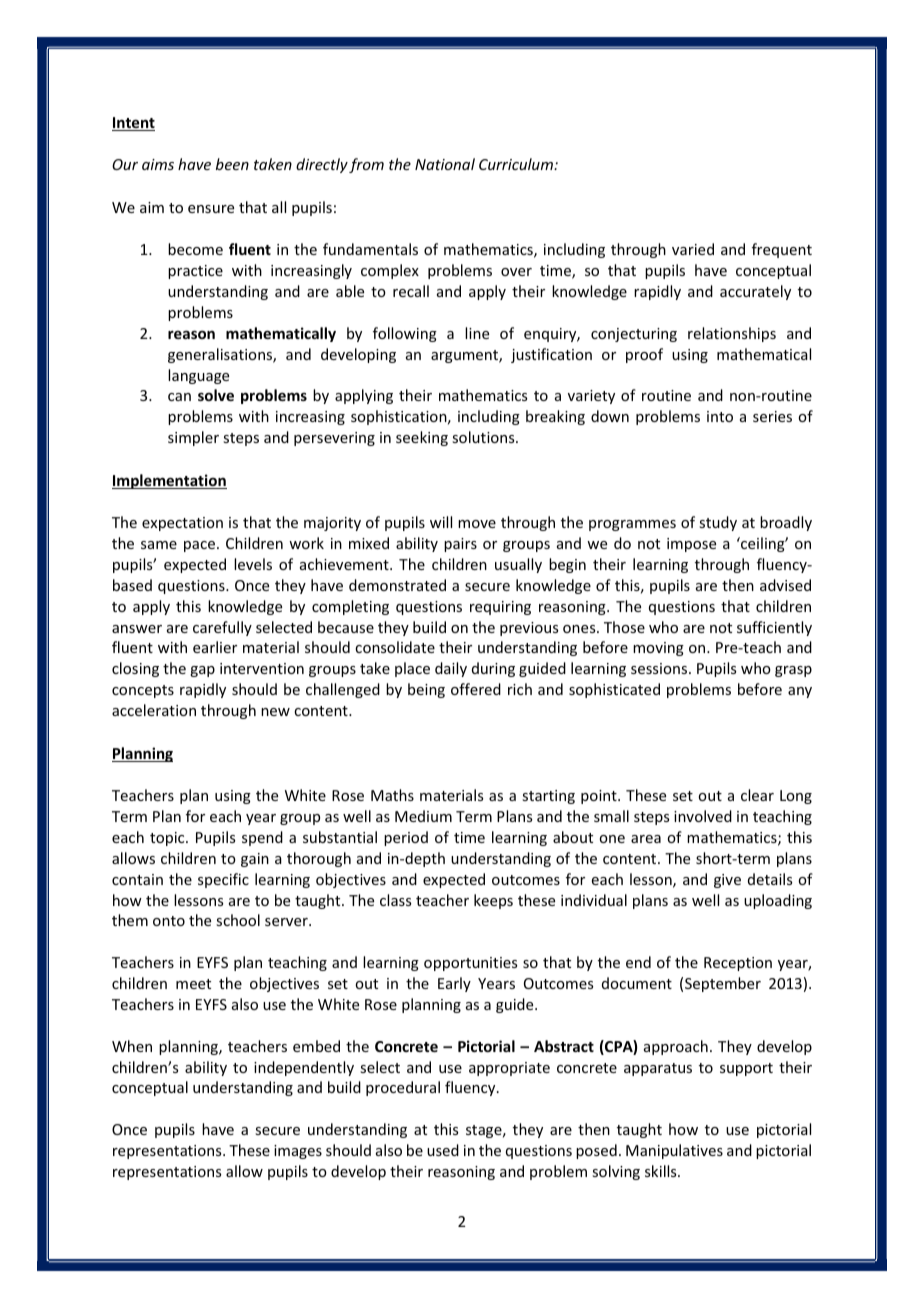 This screenshot has width=924, height=1308. Describe the element at coordinates (169, 481) in the screenshot. I see `Implementation` at that location.
